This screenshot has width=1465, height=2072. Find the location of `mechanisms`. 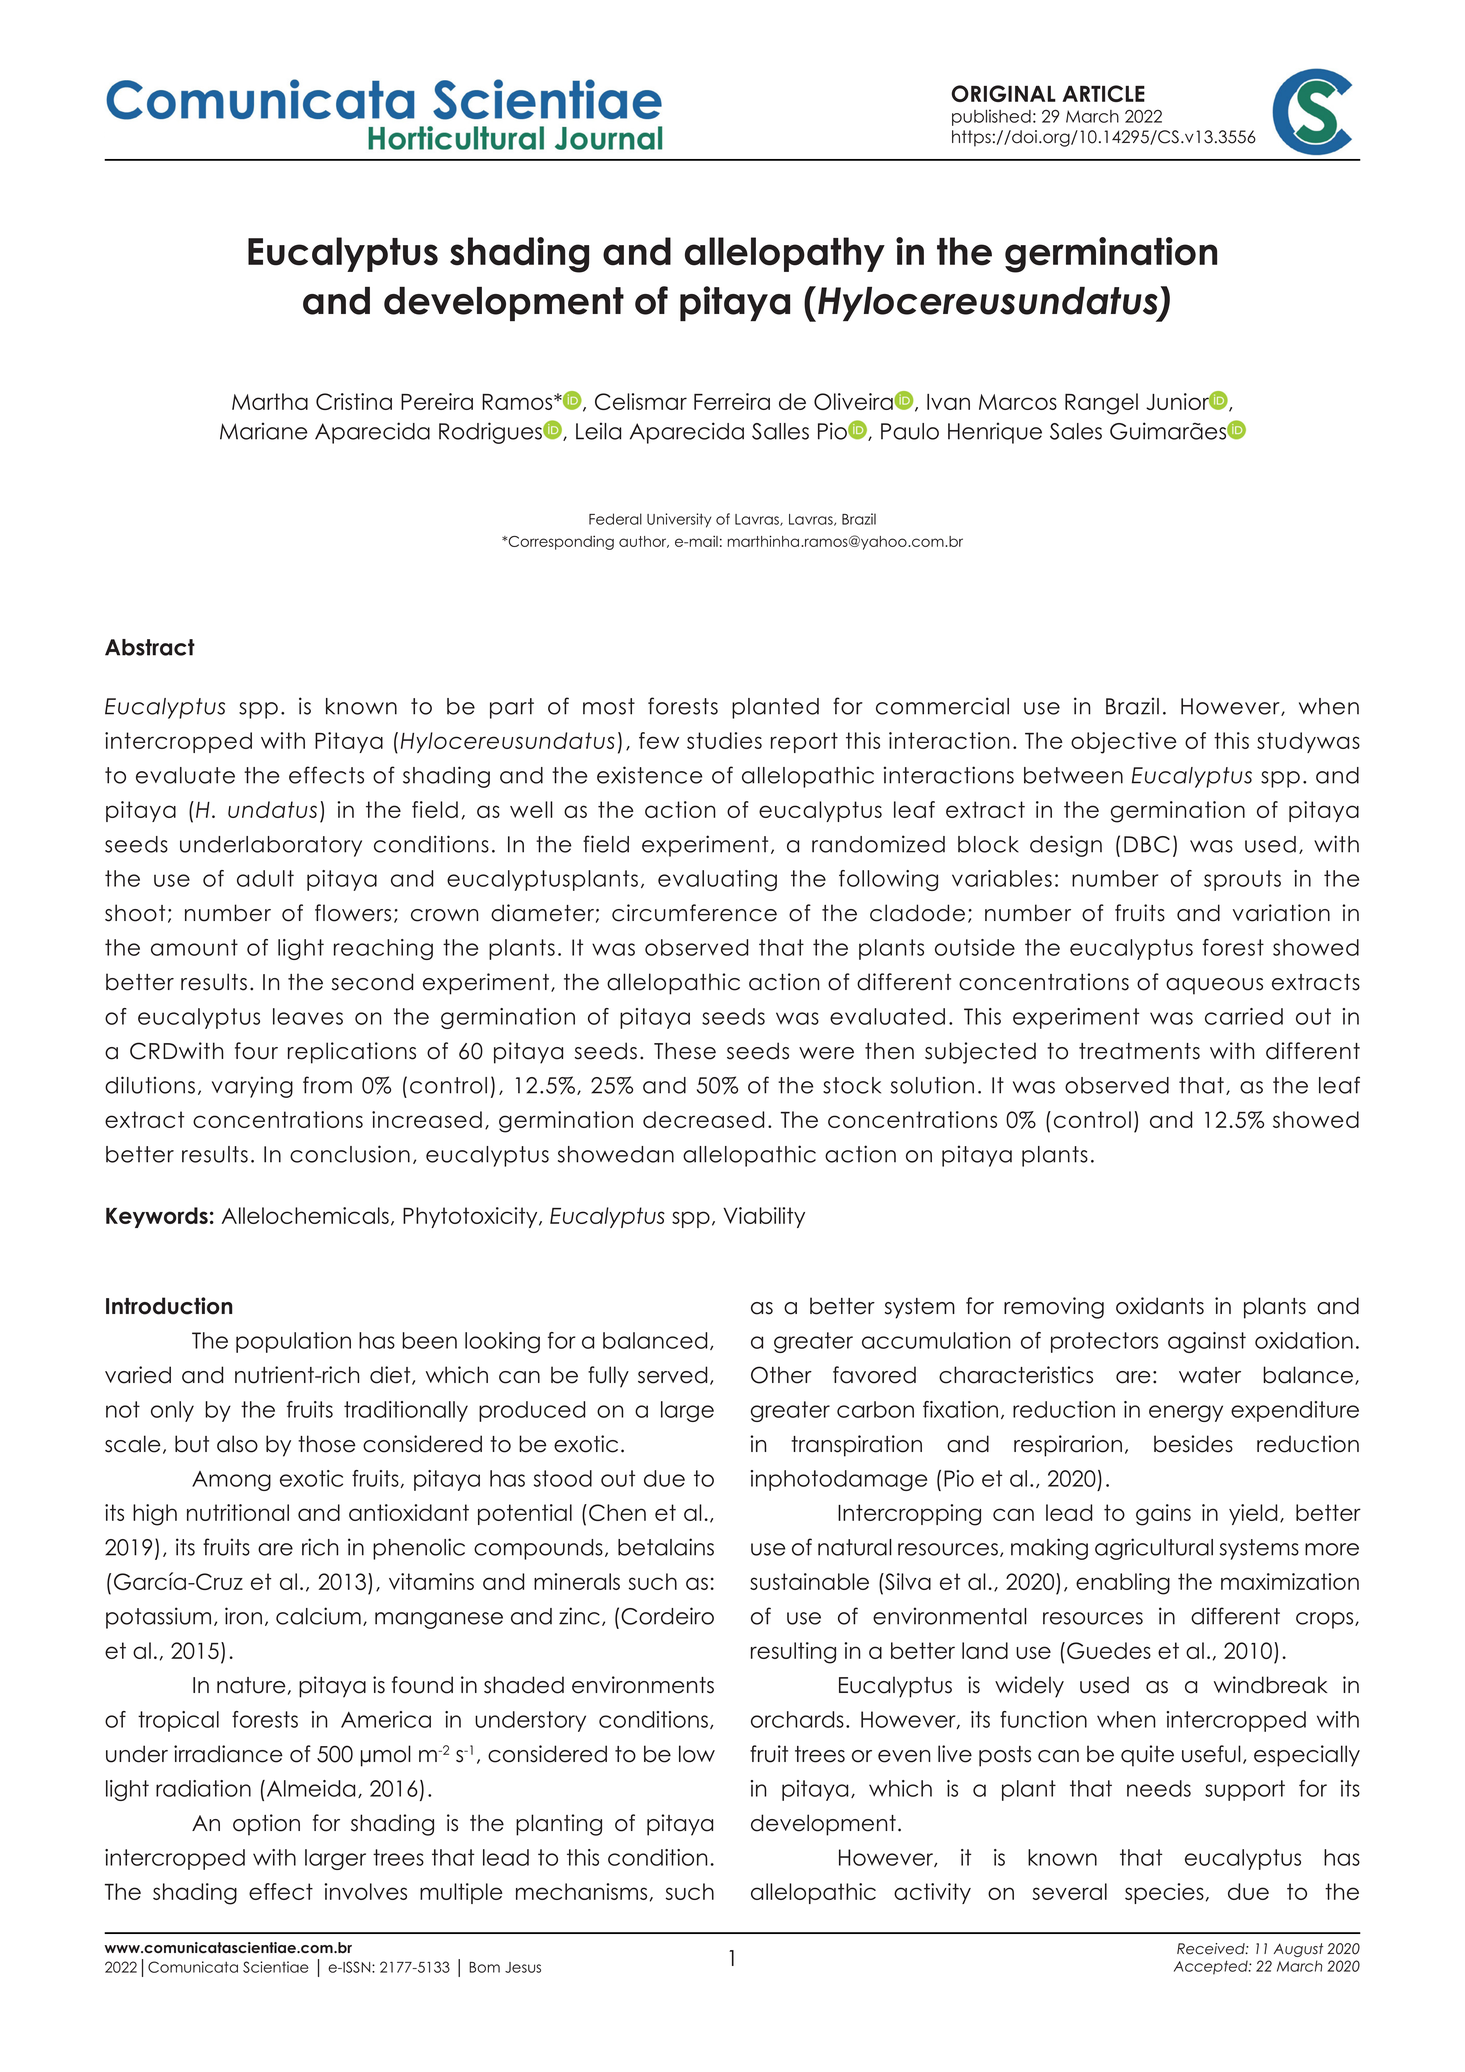

mechanisms is located at coordinates (581, 1891).
